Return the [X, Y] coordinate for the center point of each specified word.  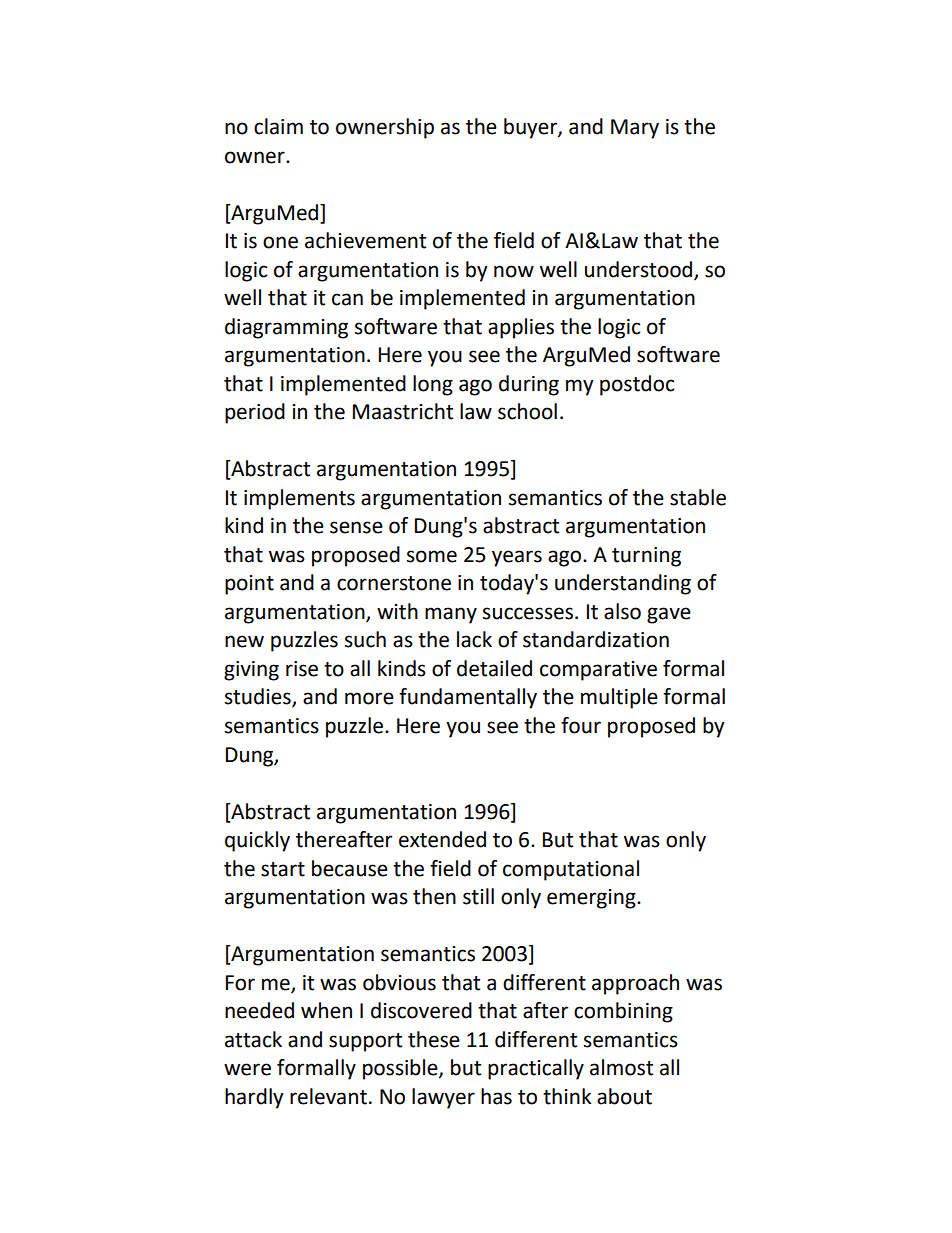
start [283, 869]
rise [302, 669]
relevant [328, 1096]
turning [646, 557]
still [478, 896]
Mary [635, 129]
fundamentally [468, 698]
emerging [592, 899]
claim [278, 126]
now [514, 271]
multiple [619, 698]
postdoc [637, 385]
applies [521, 328]
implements [299, 499]
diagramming [286, 328]
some [432, 556]
